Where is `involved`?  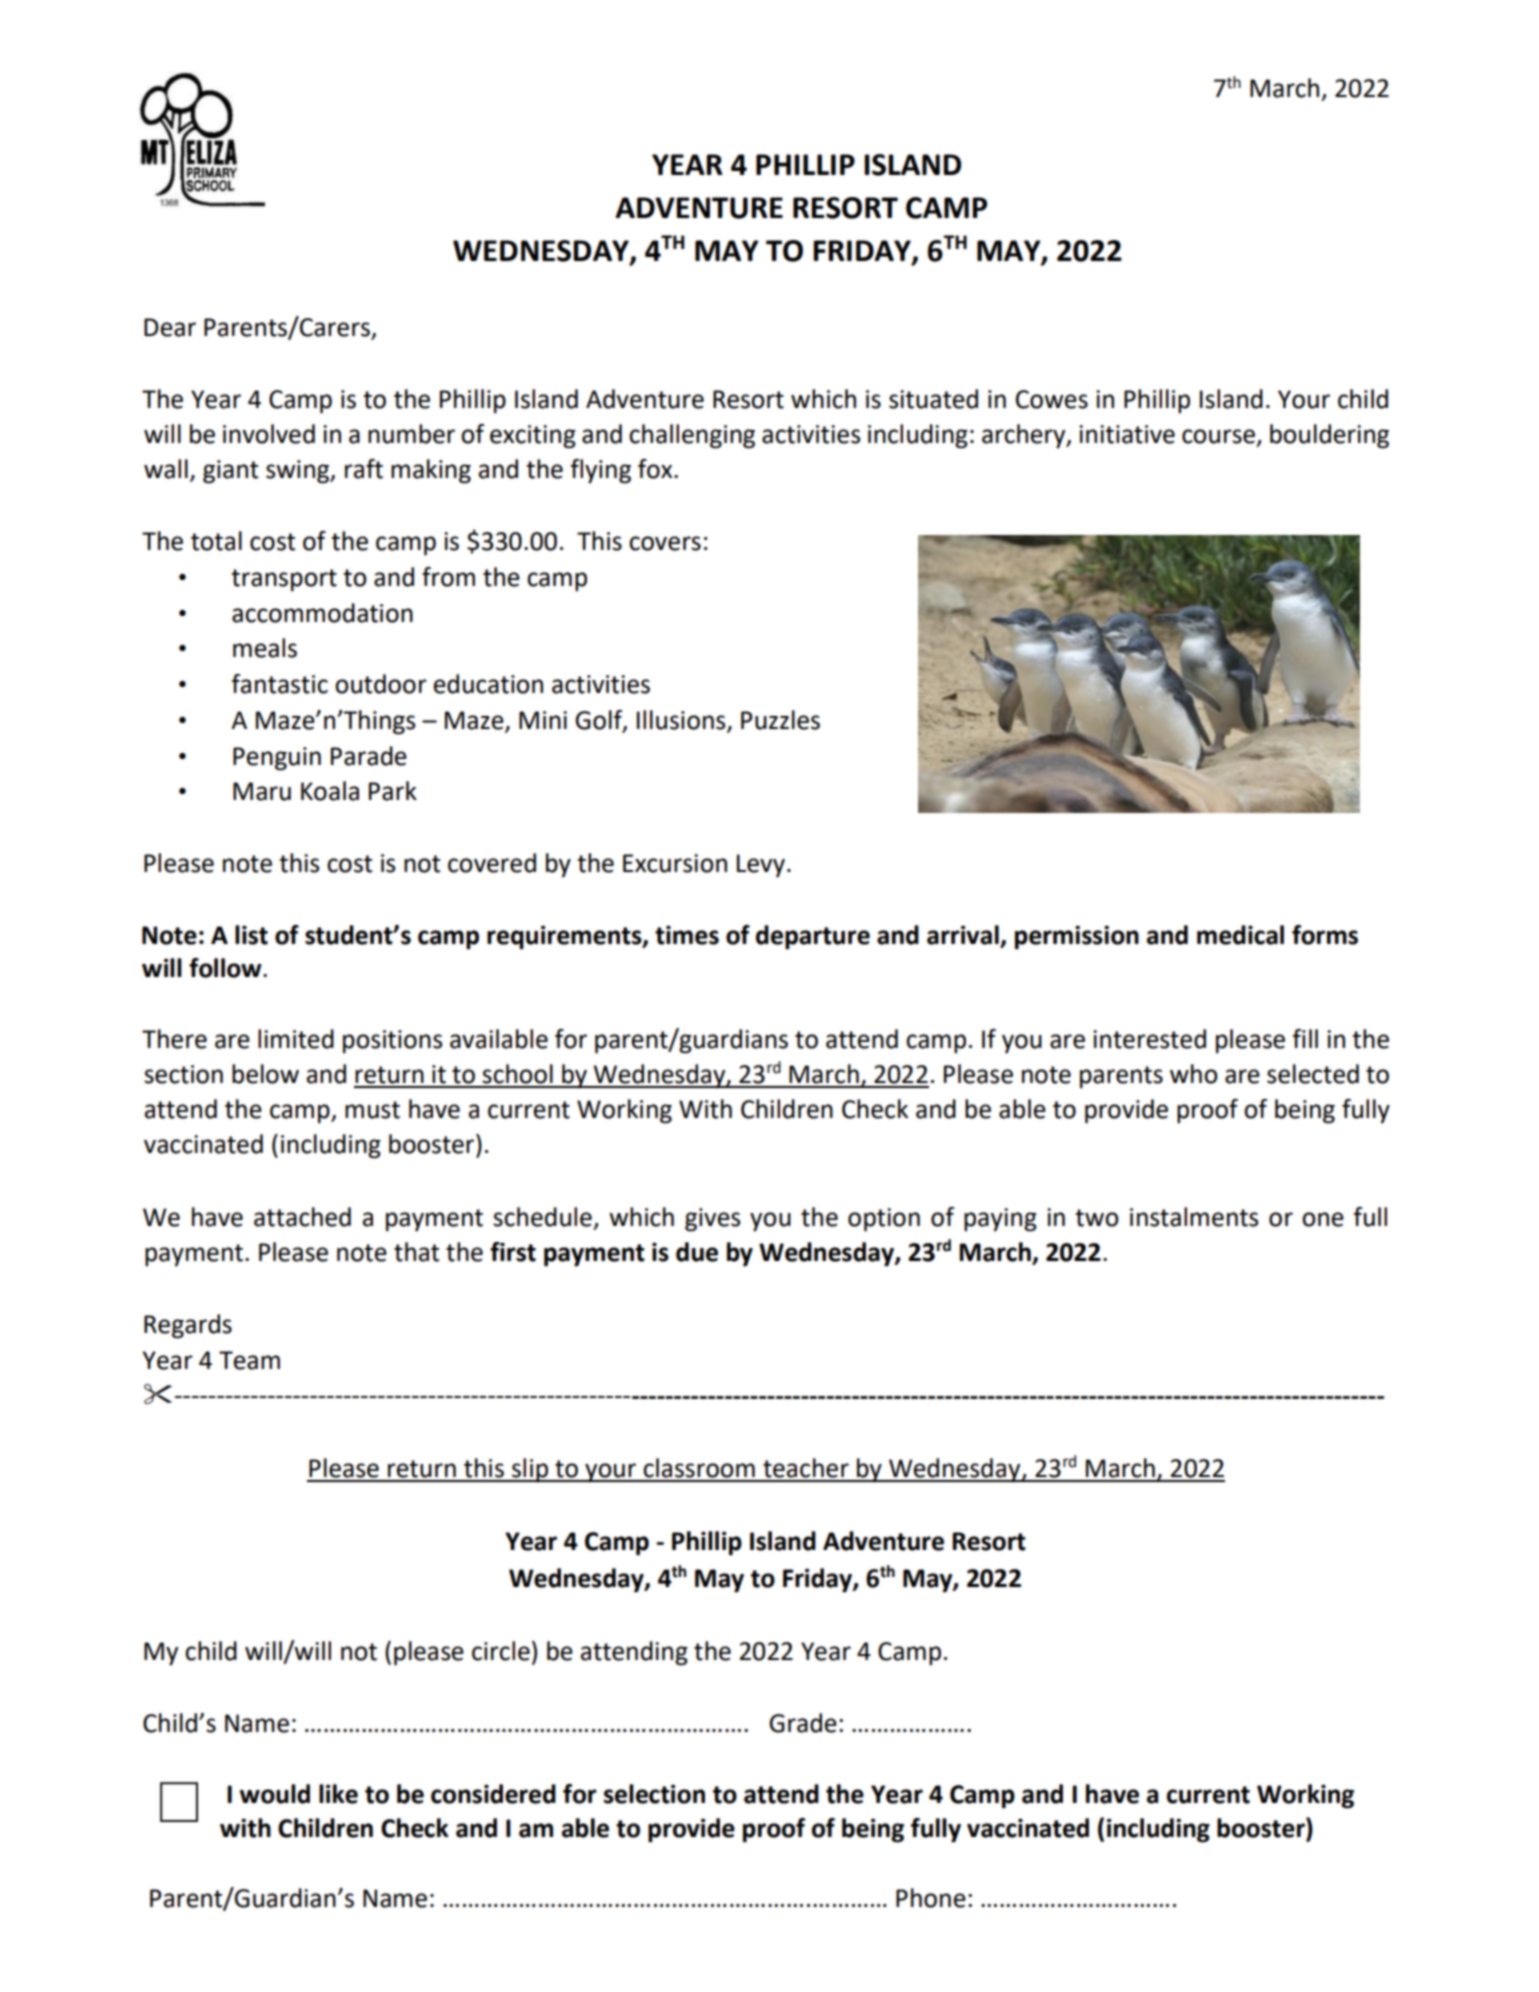 involved is located at coordinates (269, 434).
